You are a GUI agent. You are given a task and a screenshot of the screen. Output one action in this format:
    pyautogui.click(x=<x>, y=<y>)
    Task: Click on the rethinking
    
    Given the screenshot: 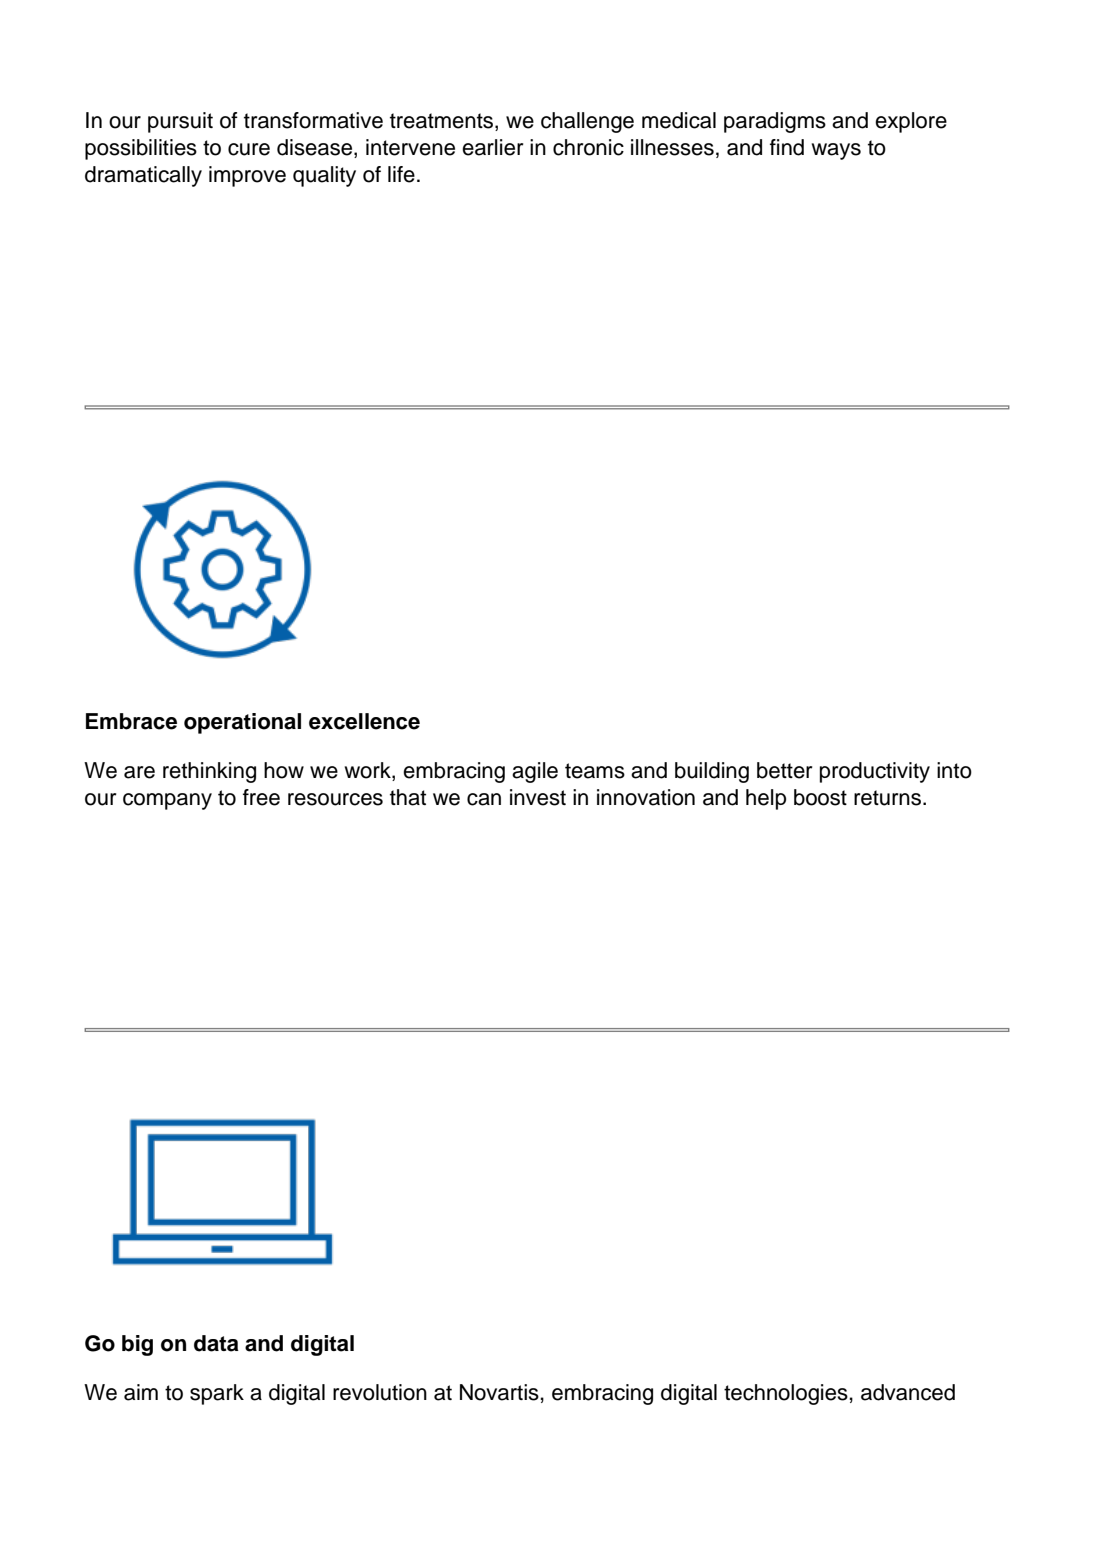 What is the action you would take?
    pyautogui.click(x=209, y=772)
